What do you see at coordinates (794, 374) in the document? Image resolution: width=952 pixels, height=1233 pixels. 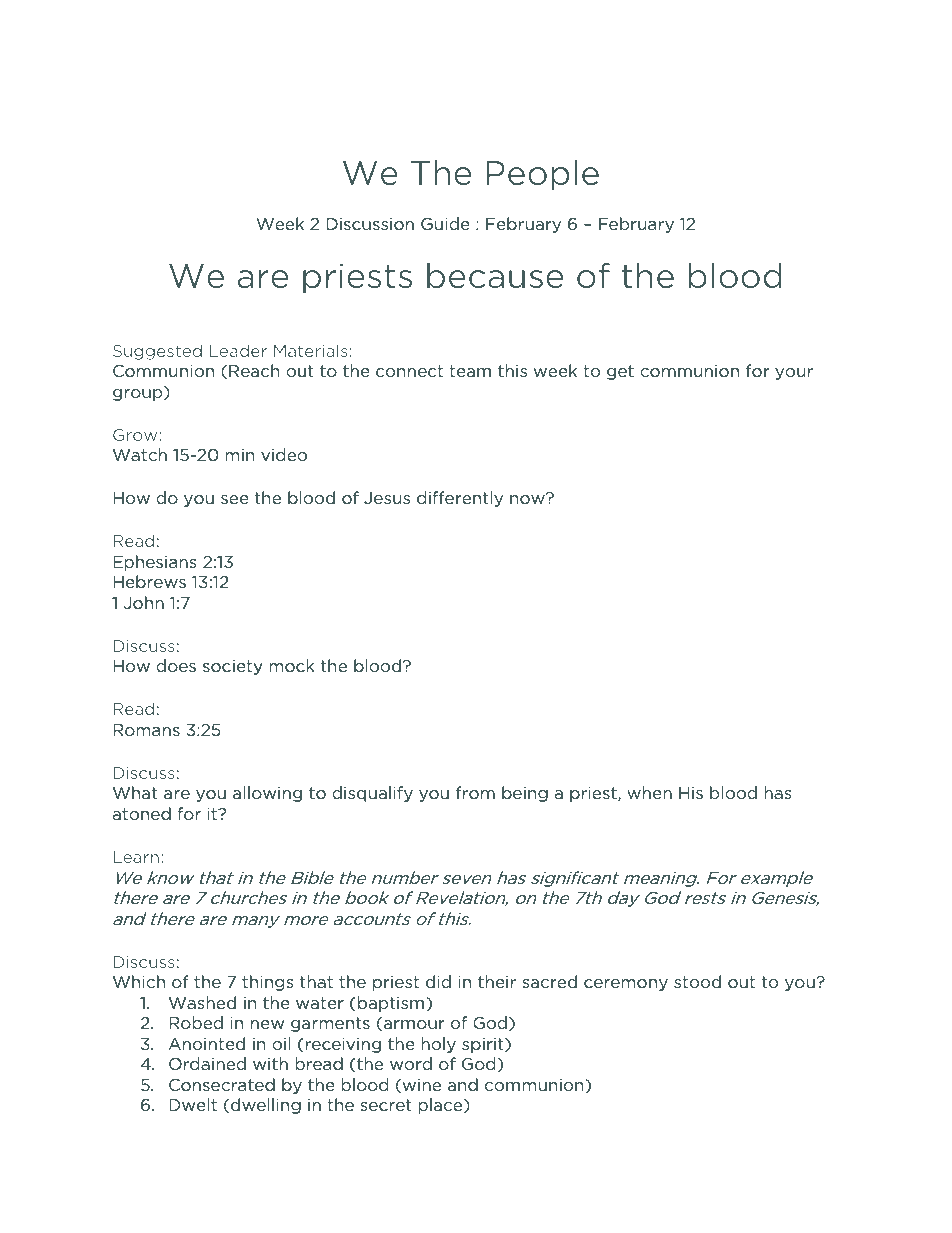 I see `your` at bounding box center [794, 374].
